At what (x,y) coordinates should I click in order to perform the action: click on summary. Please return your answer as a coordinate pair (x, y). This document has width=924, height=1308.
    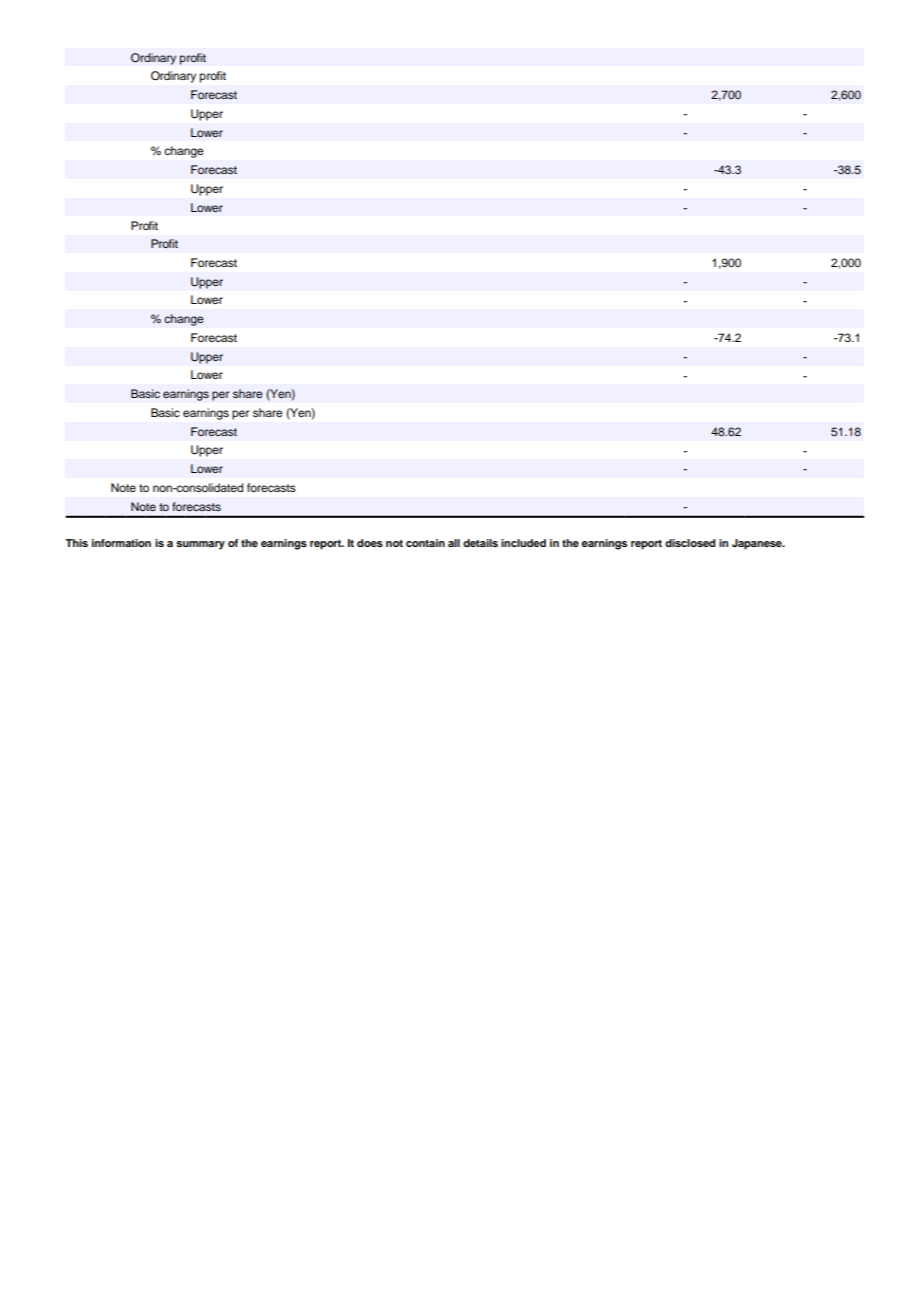
    Looking at the image, I should click on (200, 545).
